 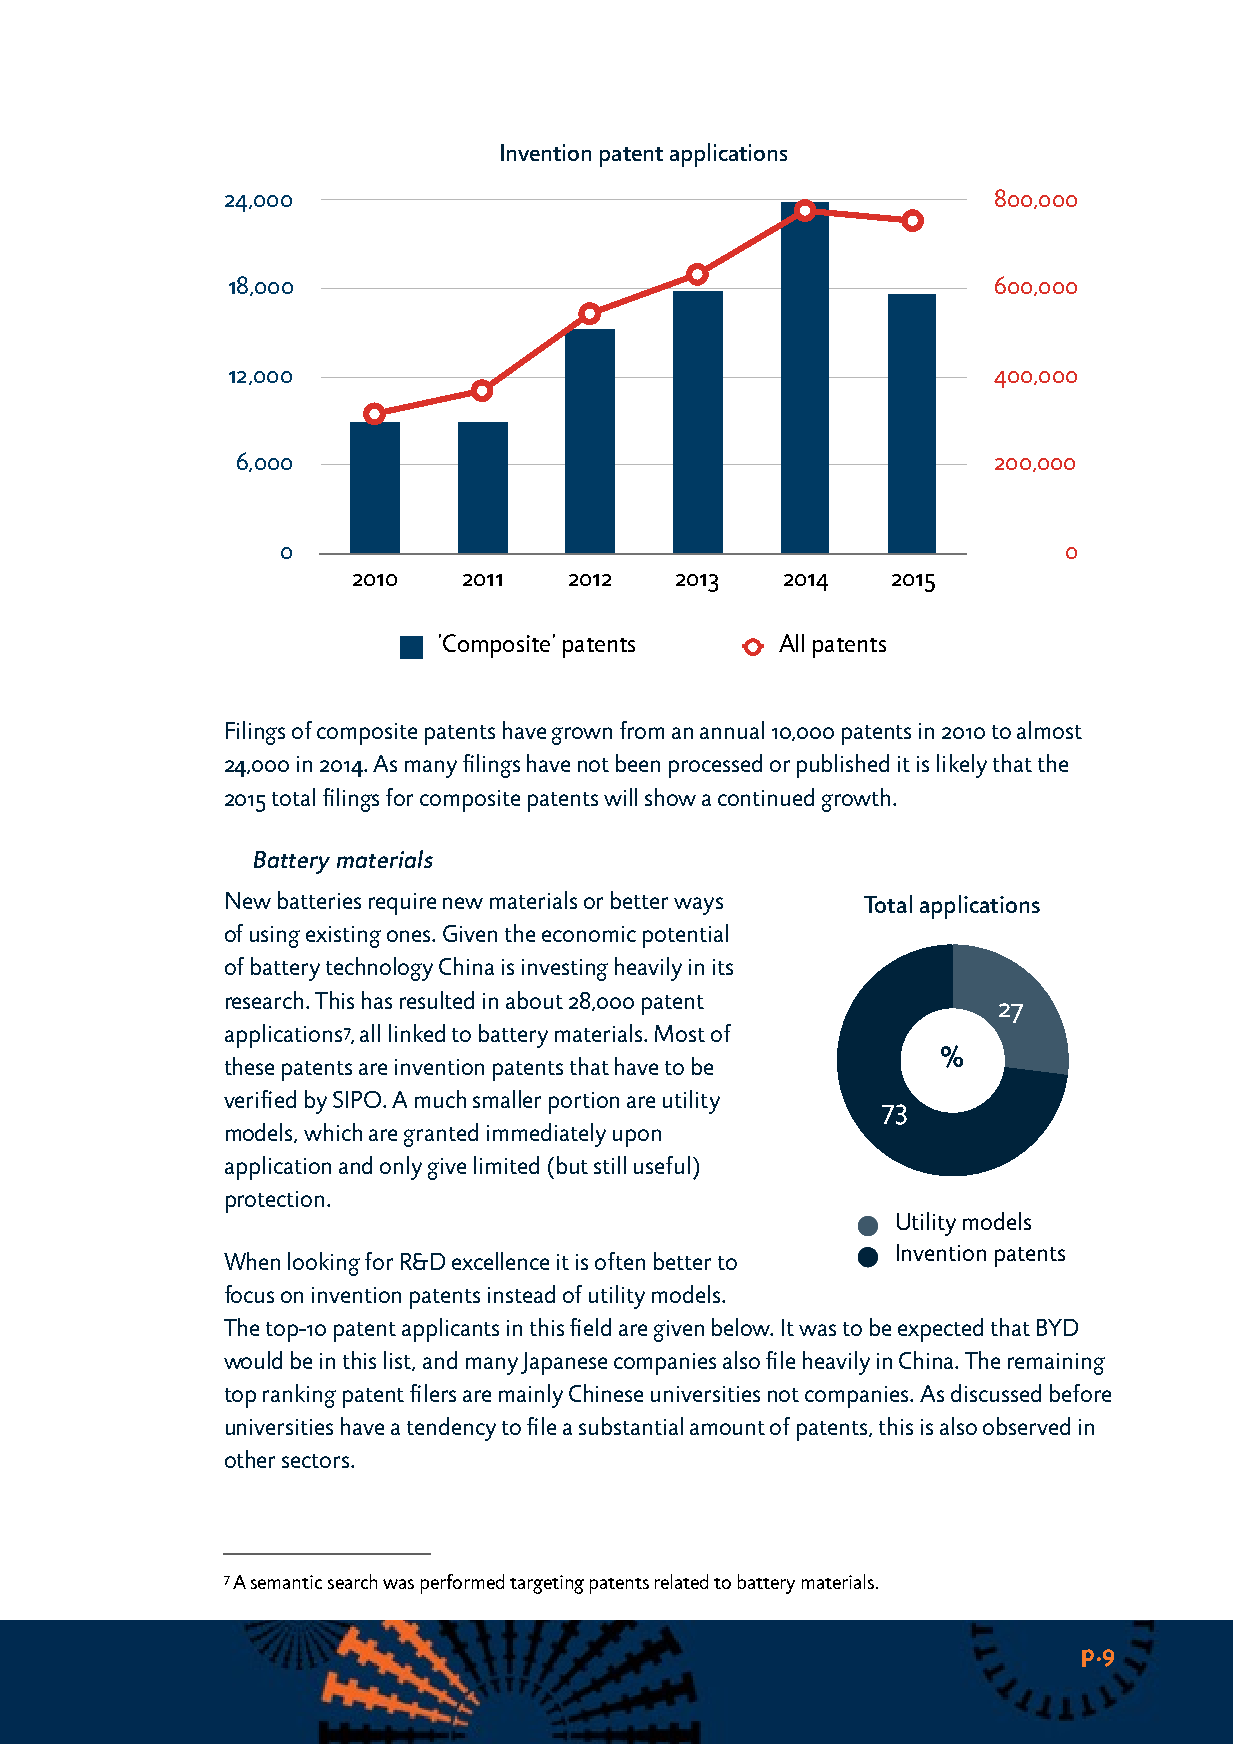 What do you see at coordinates (685, 936) in the screenshot?
I see `potential` at bounding box center [685, 936].
